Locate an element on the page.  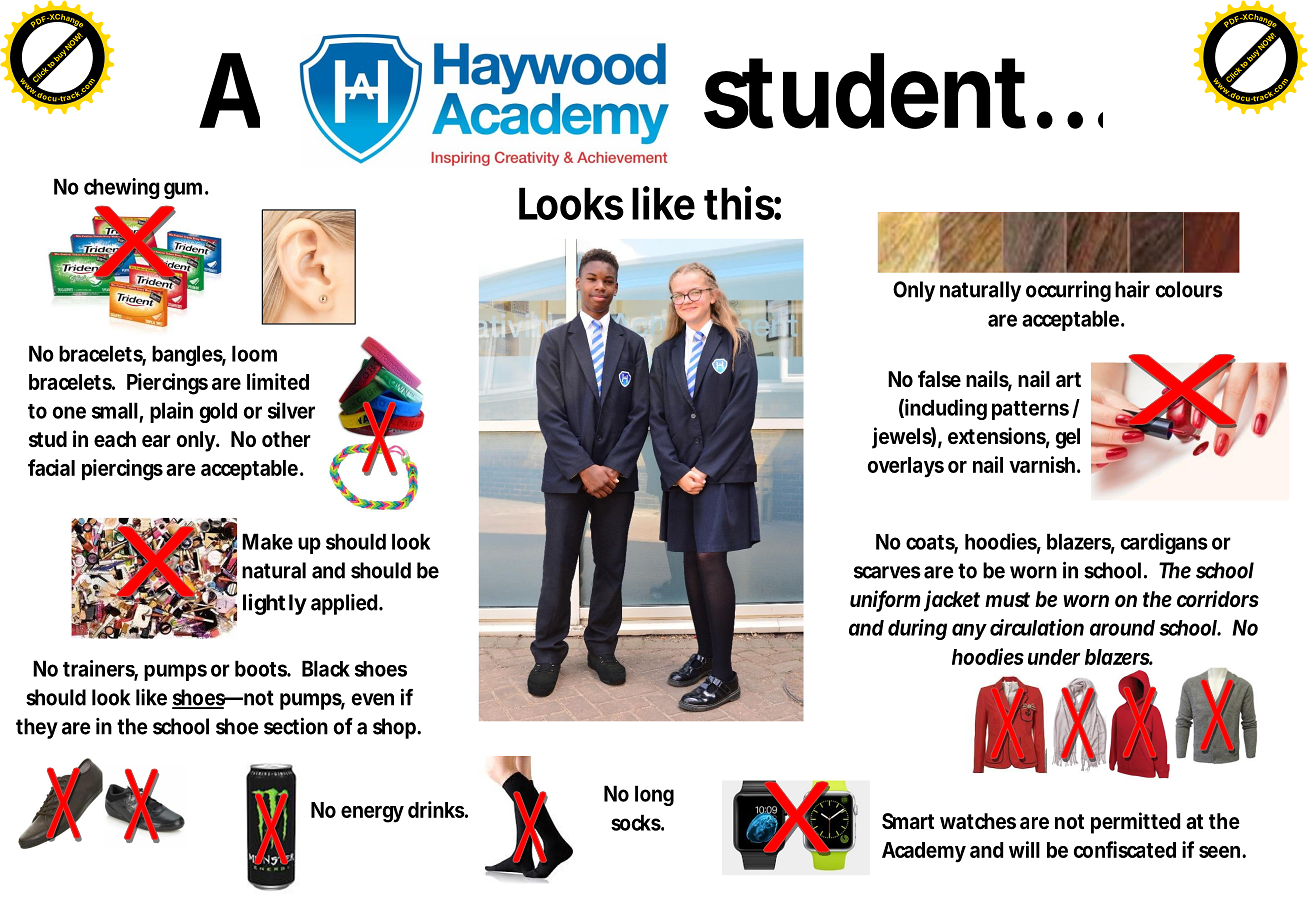
plain is located at coordinates (171, 412).
